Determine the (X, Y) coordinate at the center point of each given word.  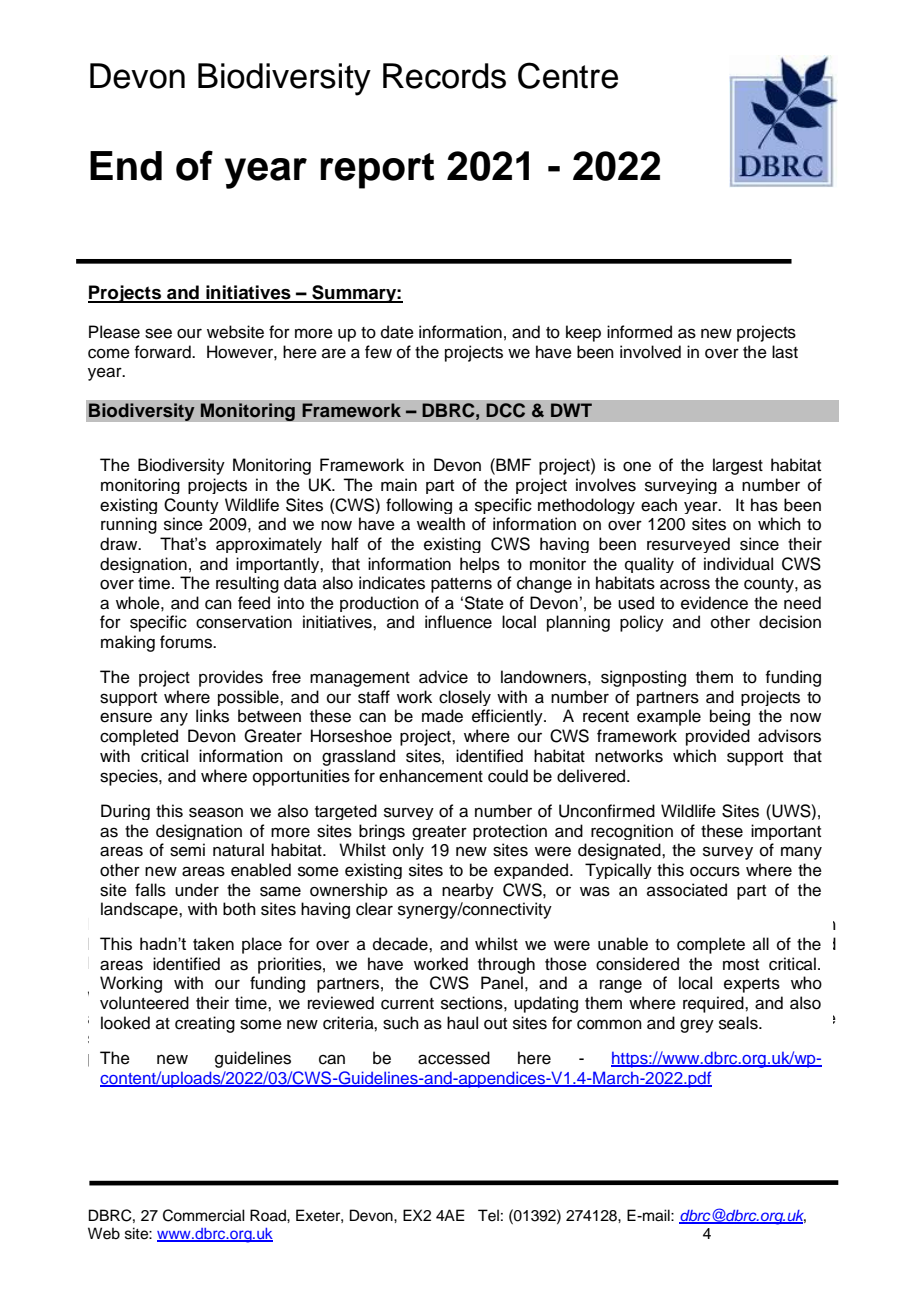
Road (269, 1215)
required (714, 1004)
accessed (454, 1058)
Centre (568, 75)
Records (444, 76)
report (377, 171)
